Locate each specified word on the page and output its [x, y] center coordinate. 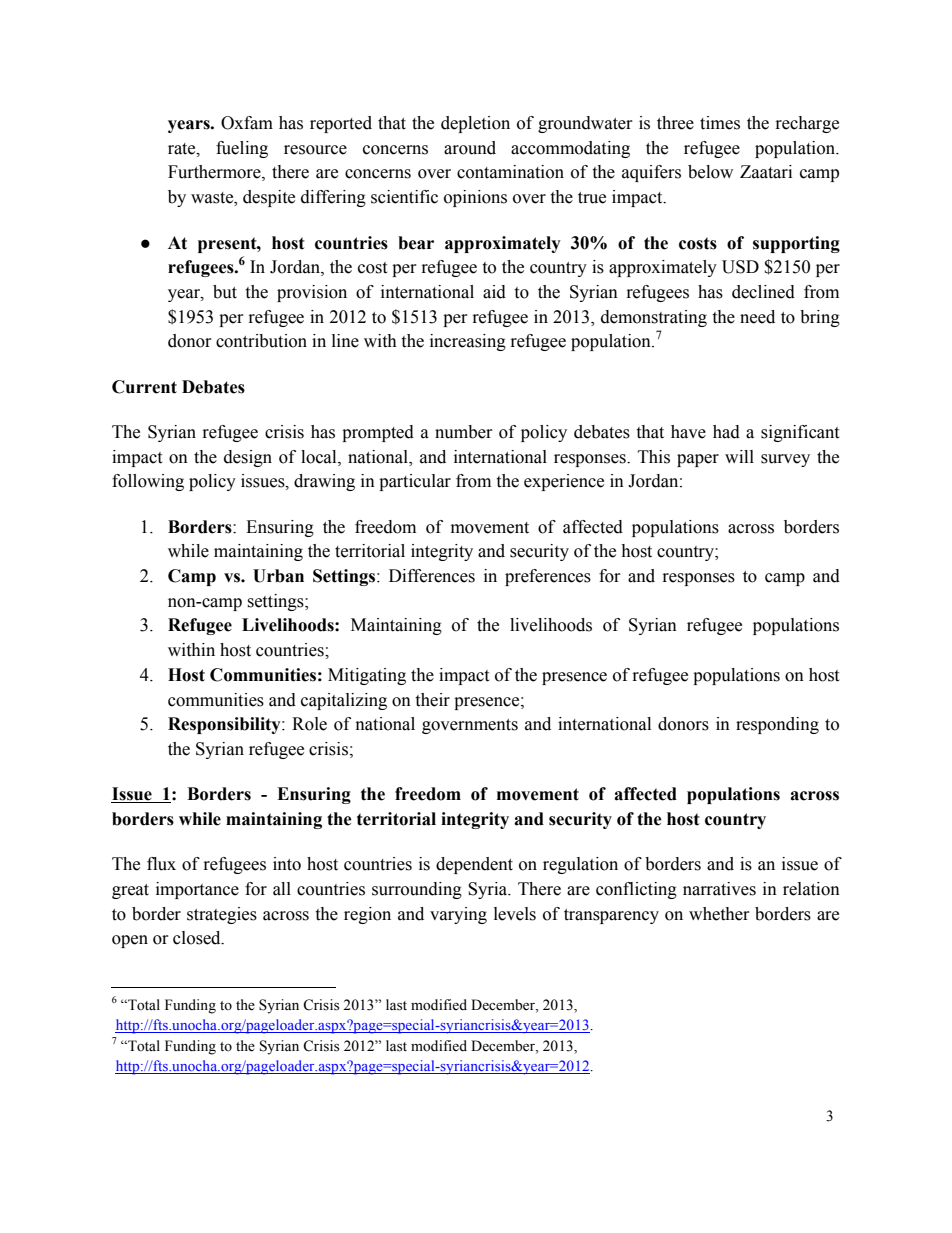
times [720, 123]
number [464, 432]
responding [777, 725]
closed [198, 938]
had [726, 432]
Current [144, 387]
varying [458, 915]
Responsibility [225, 725]
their [432, 700]
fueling [242, 149]
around [470, 148]
